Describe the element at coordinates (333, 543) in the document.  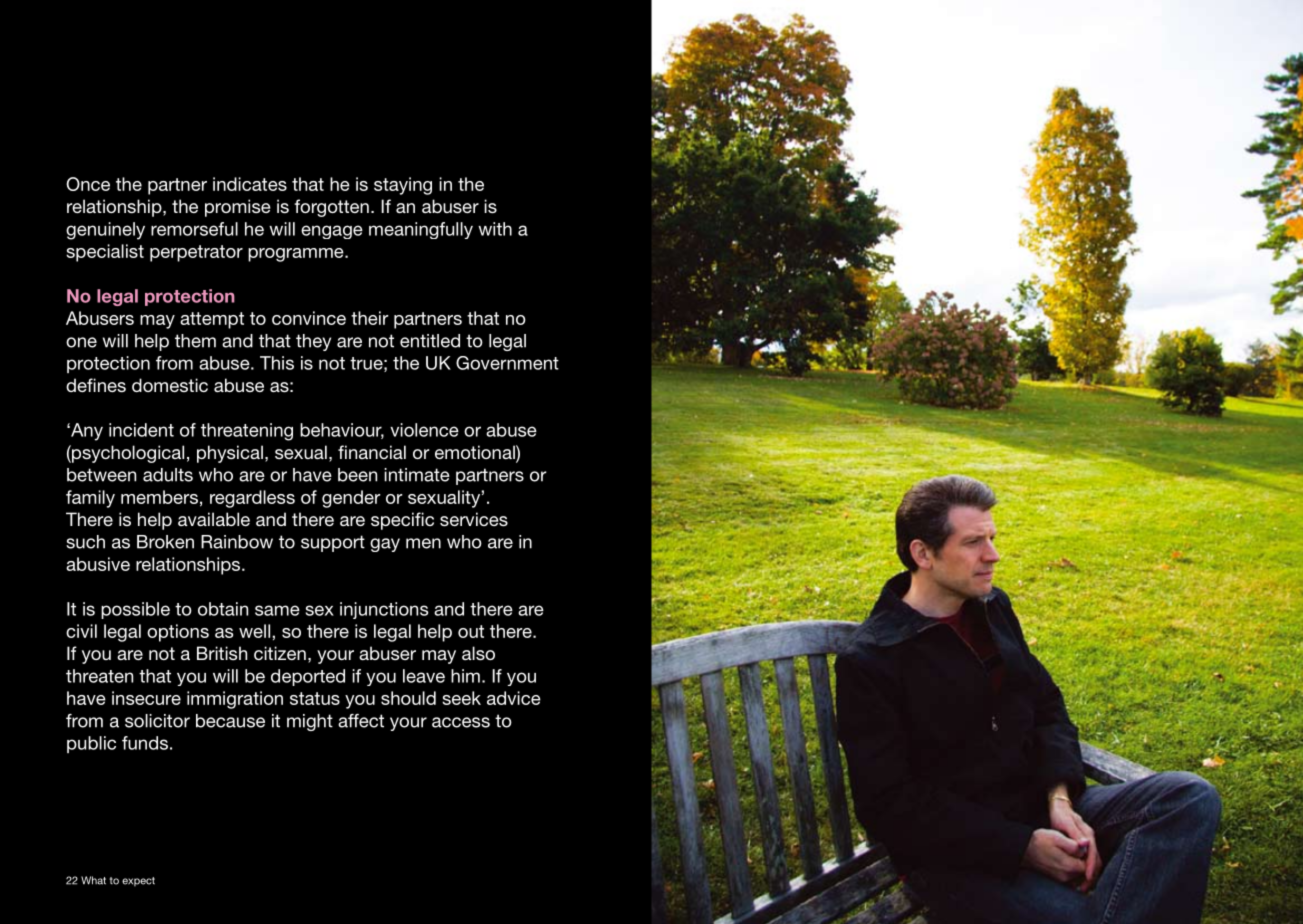
I see `support` at that location.
